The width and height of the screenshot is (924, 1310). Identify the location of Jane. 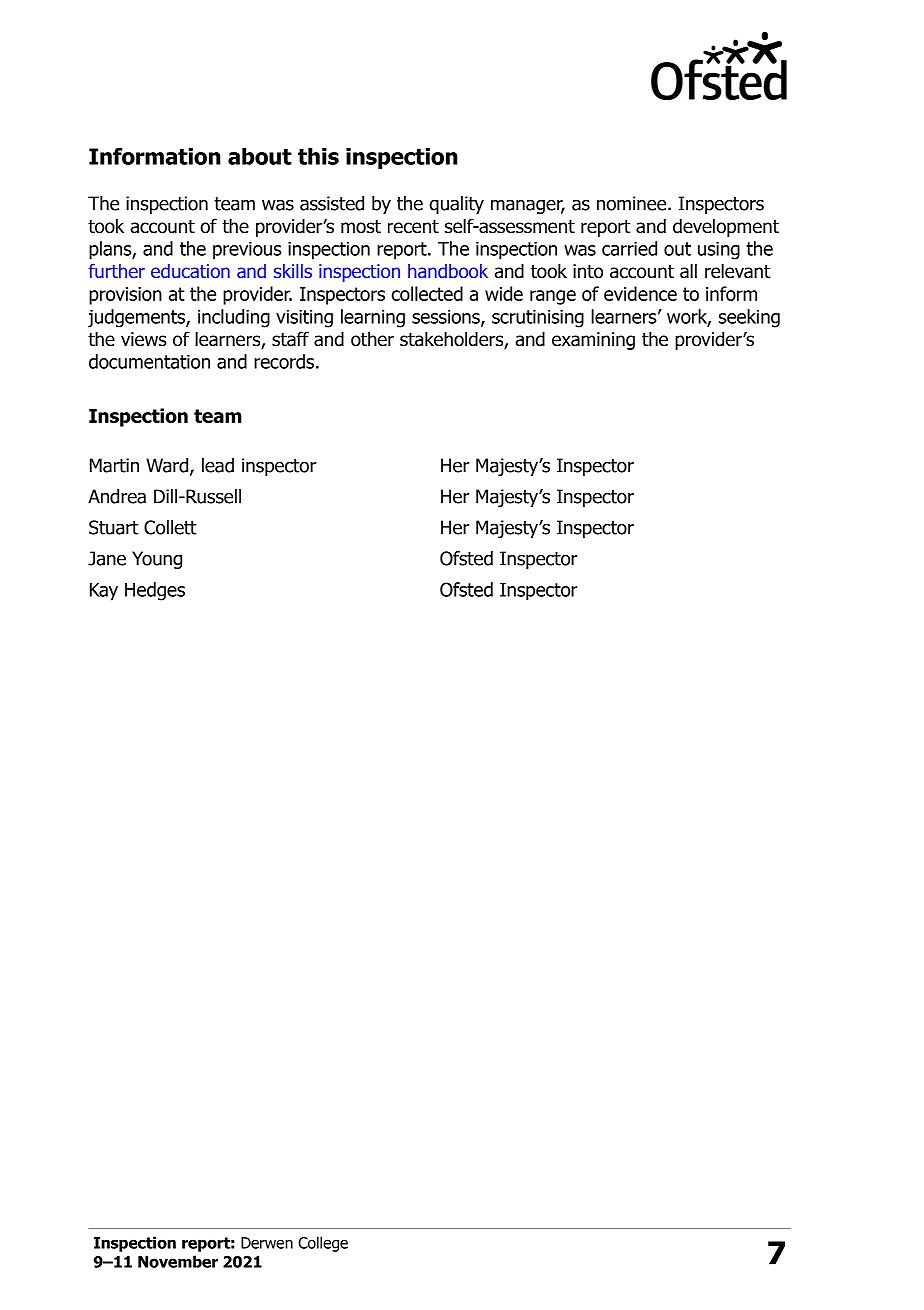
(107, 558).
